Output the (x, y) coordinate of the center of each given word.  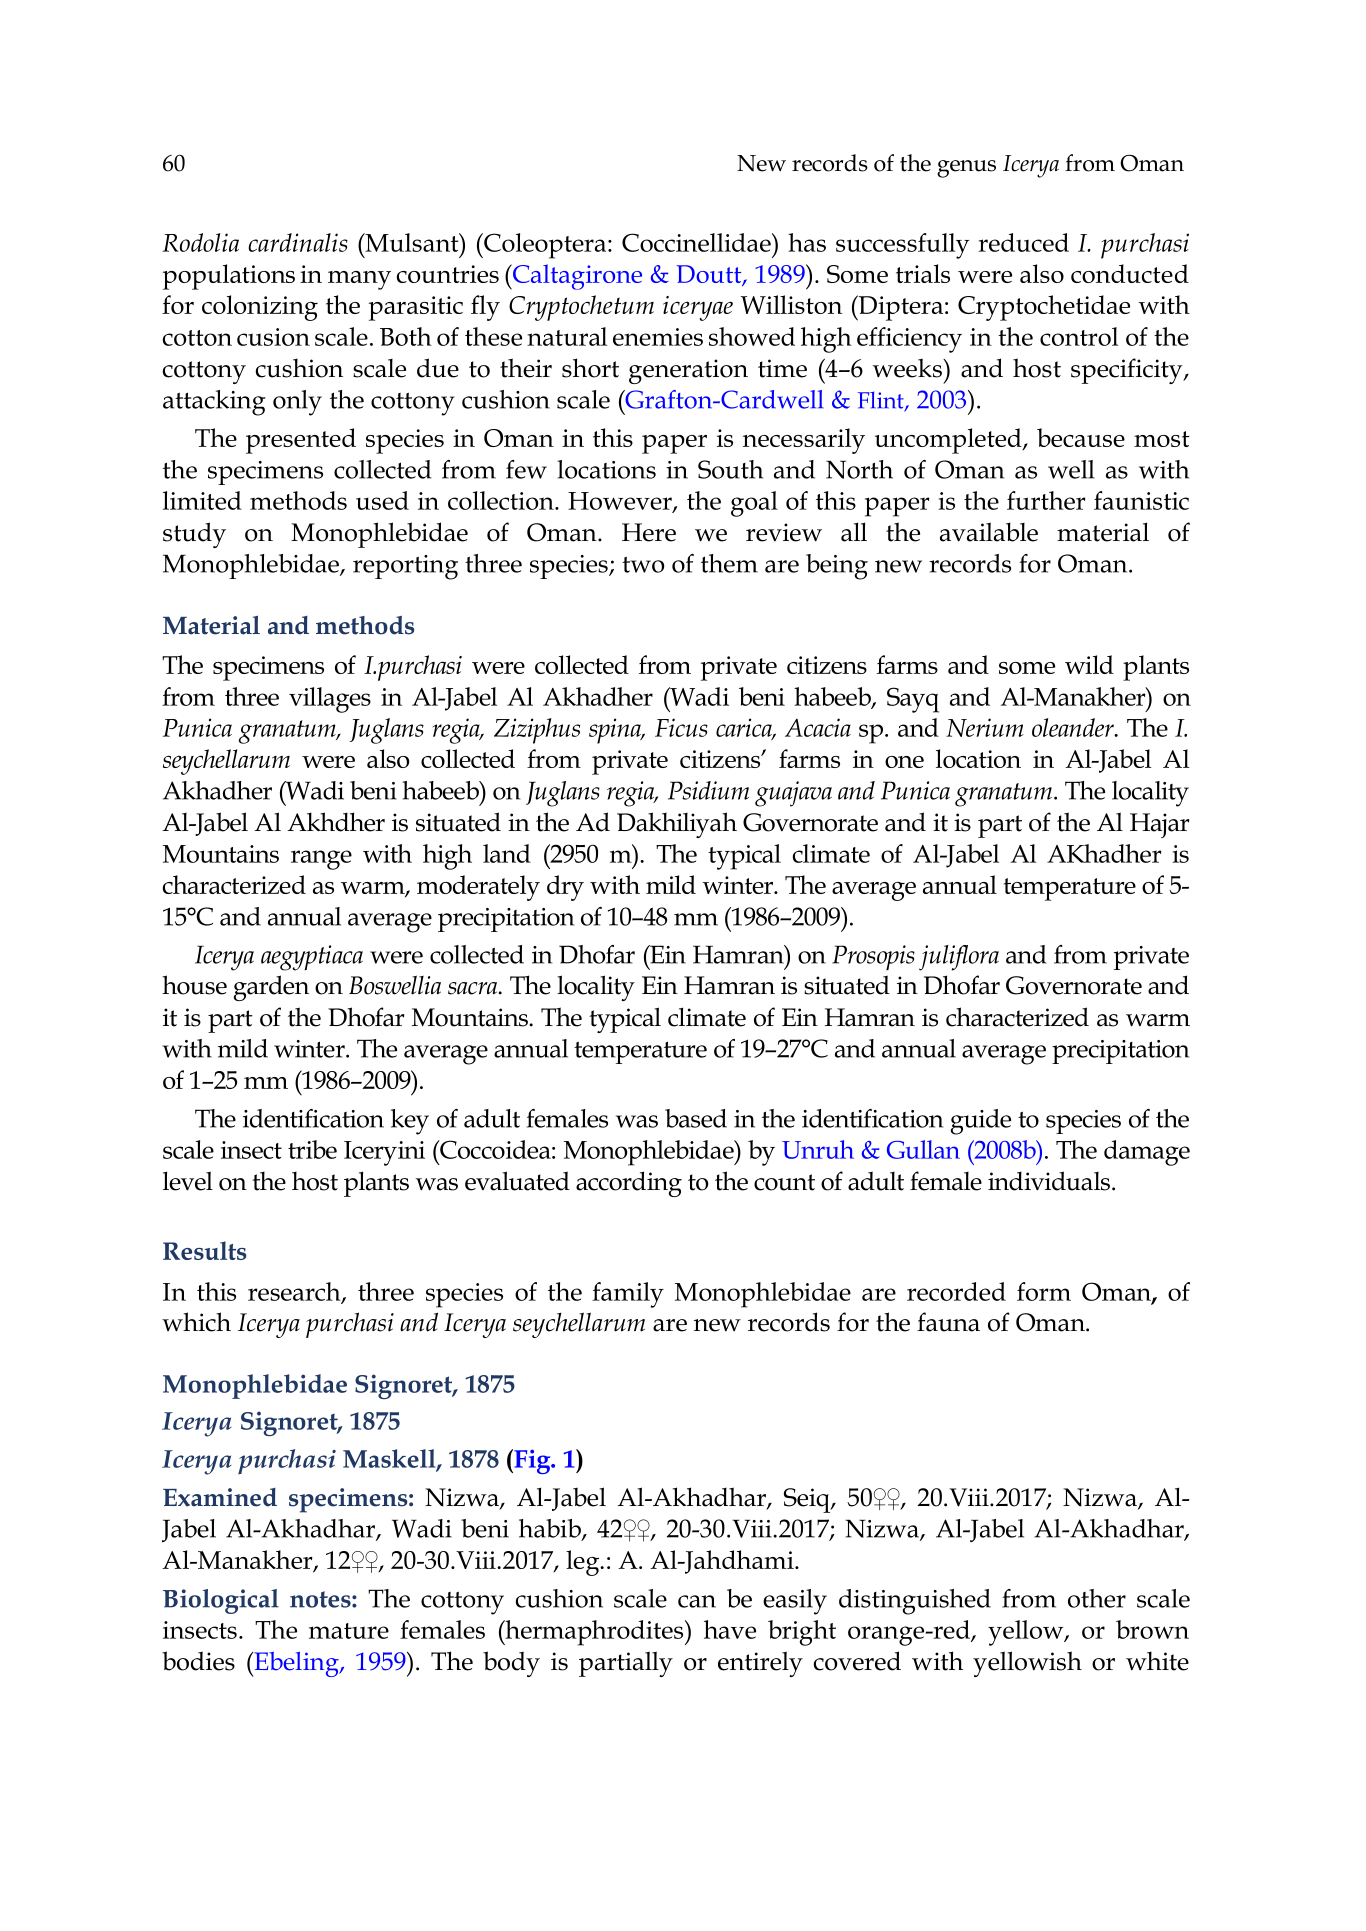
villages (330, 700)
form (1044, 1291)
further (1046, 500)
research (295, 1292)
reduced (1023, 242)
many (359, 280)
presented (301, 441)
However (621, 502)
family (628, 1295)
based (696, 1118)
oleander (1074, 727)
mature (349, 1631)
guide (980, 1122)
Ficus (681, 727)
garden (271, 988)
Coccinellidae (697, 242)
